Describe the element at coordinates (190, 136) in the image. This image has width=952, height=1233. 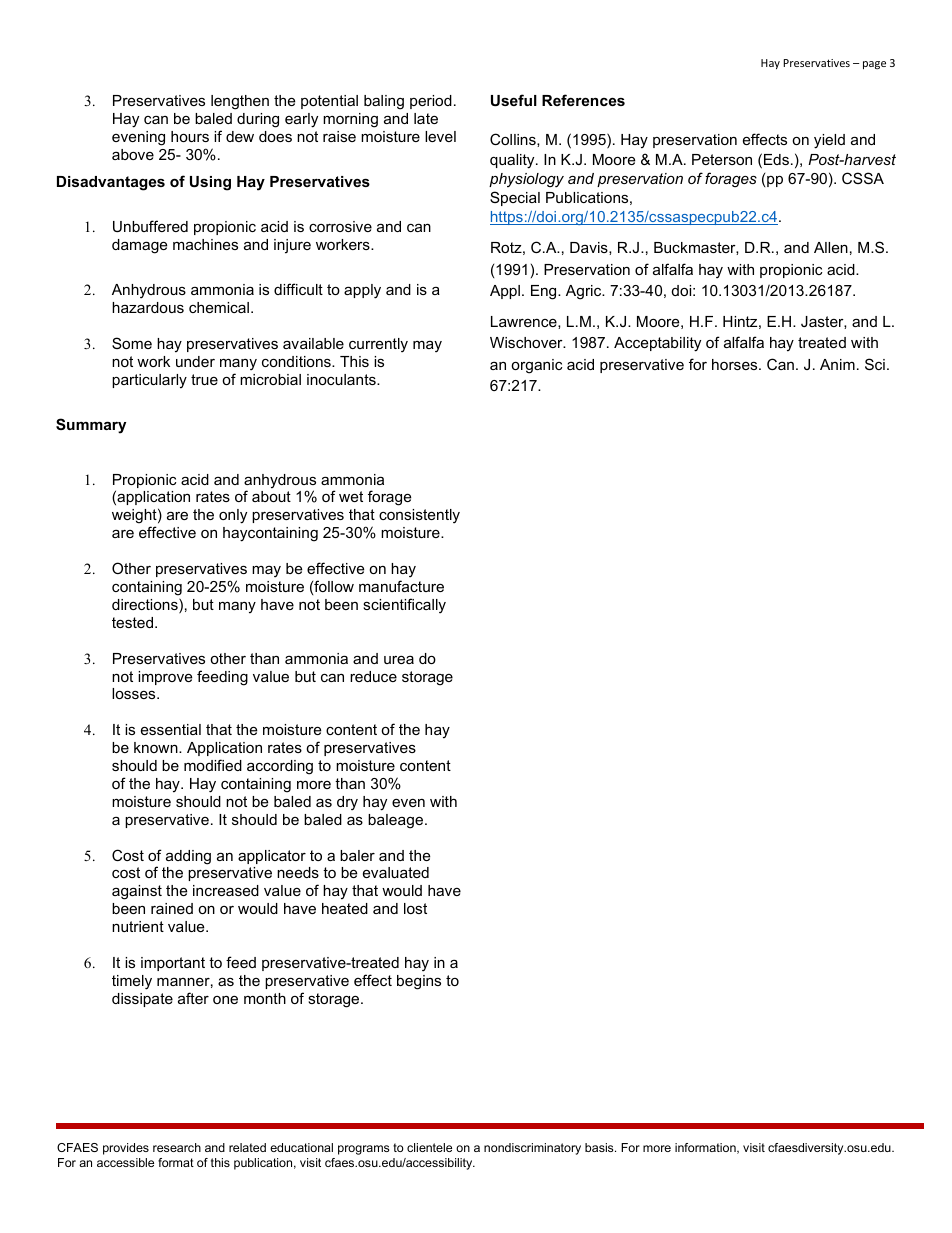
I see `hours` at that location.
